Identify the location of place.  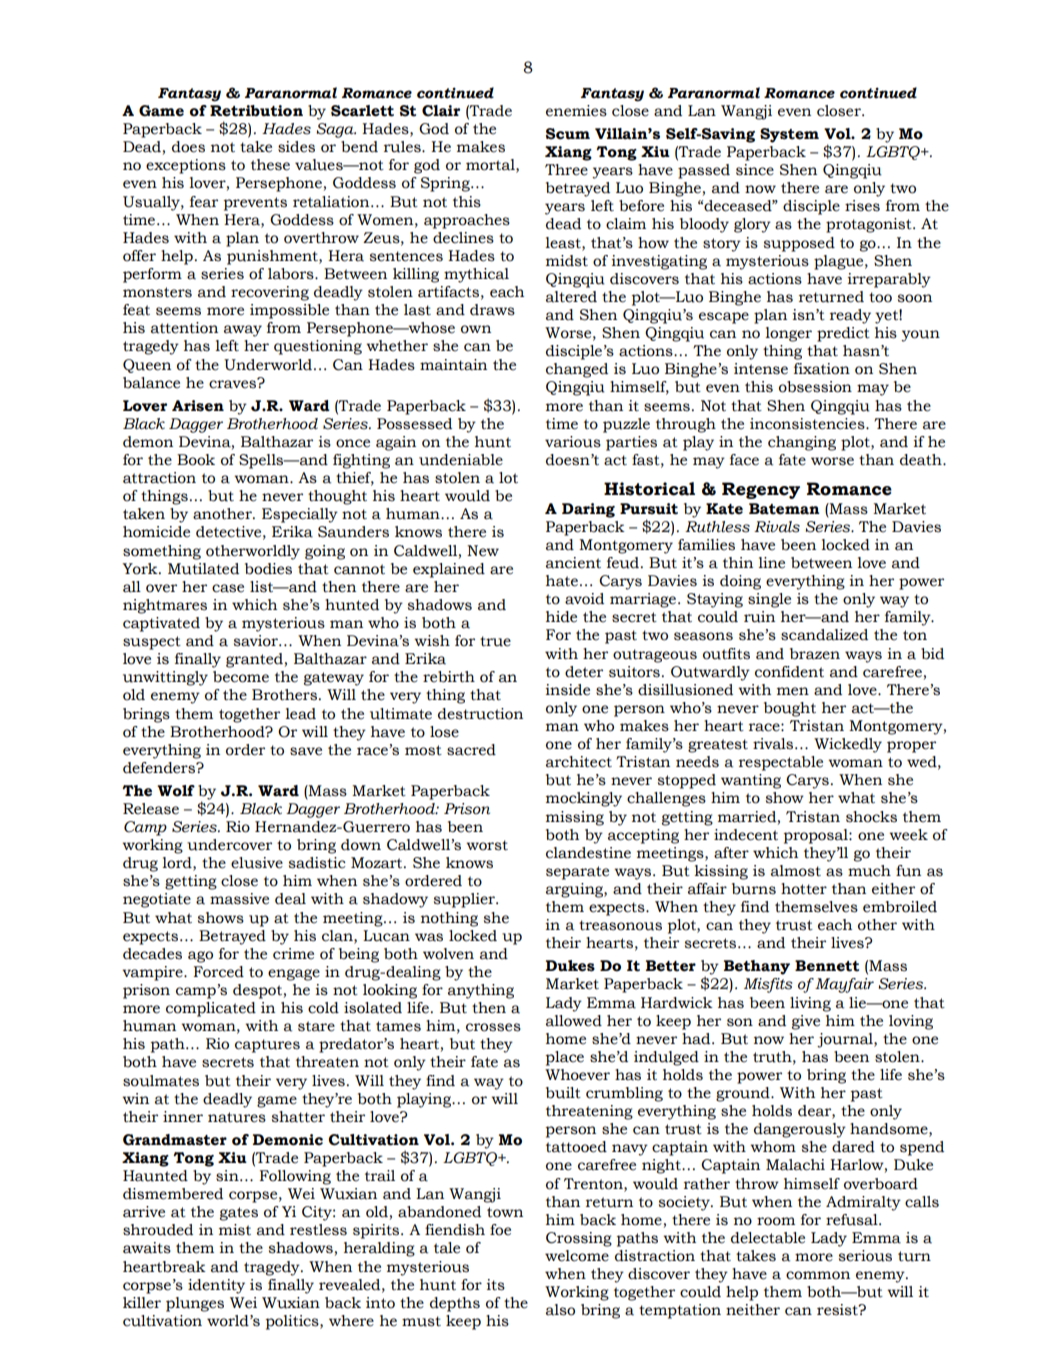
(564, 1058).
